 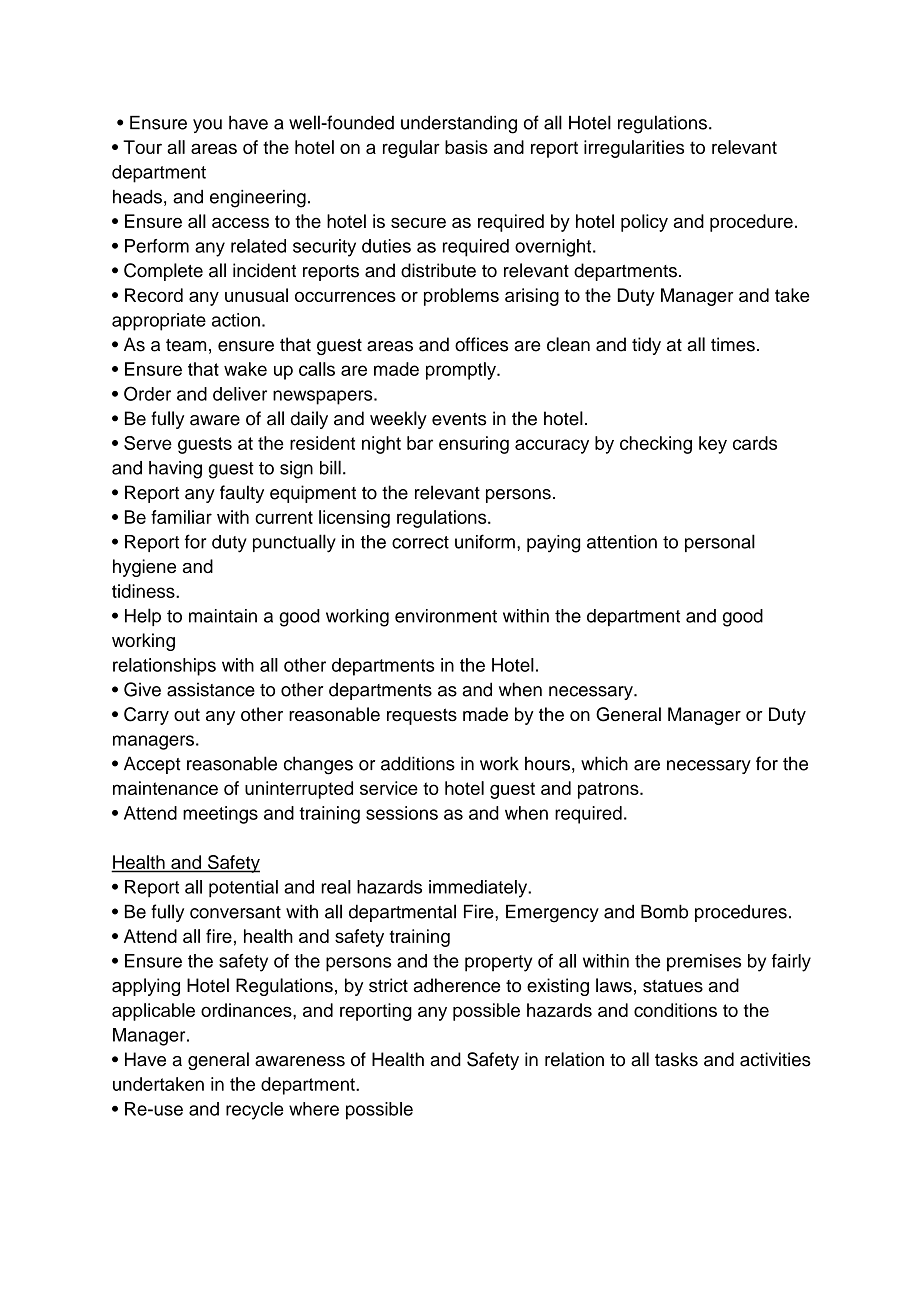 What do you see at coordinates (165, 788) in the screenshot?
I see `maintenance` at bounding box center [165, 788].
